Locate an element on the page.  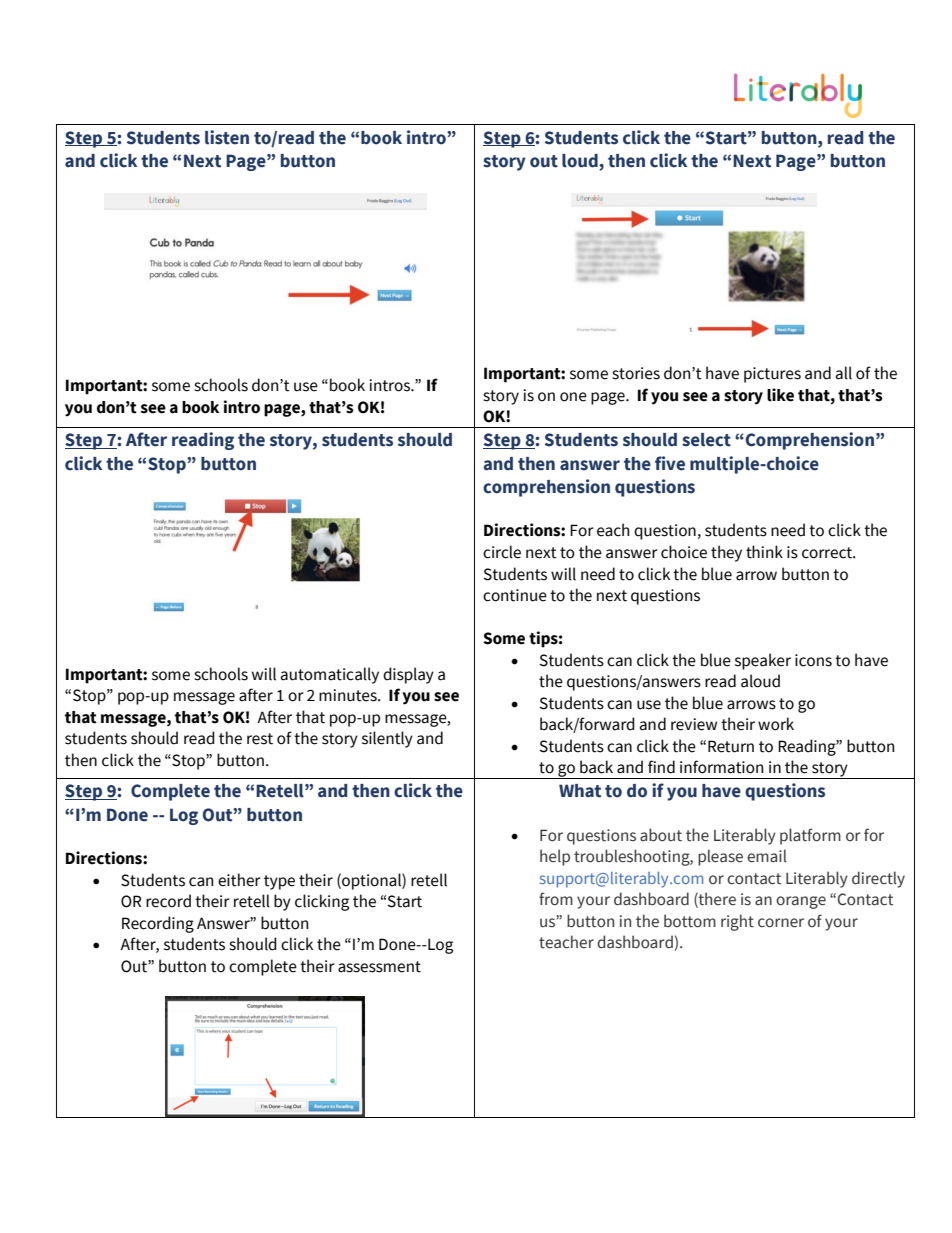
correct is located at coordinates (828, 553).
